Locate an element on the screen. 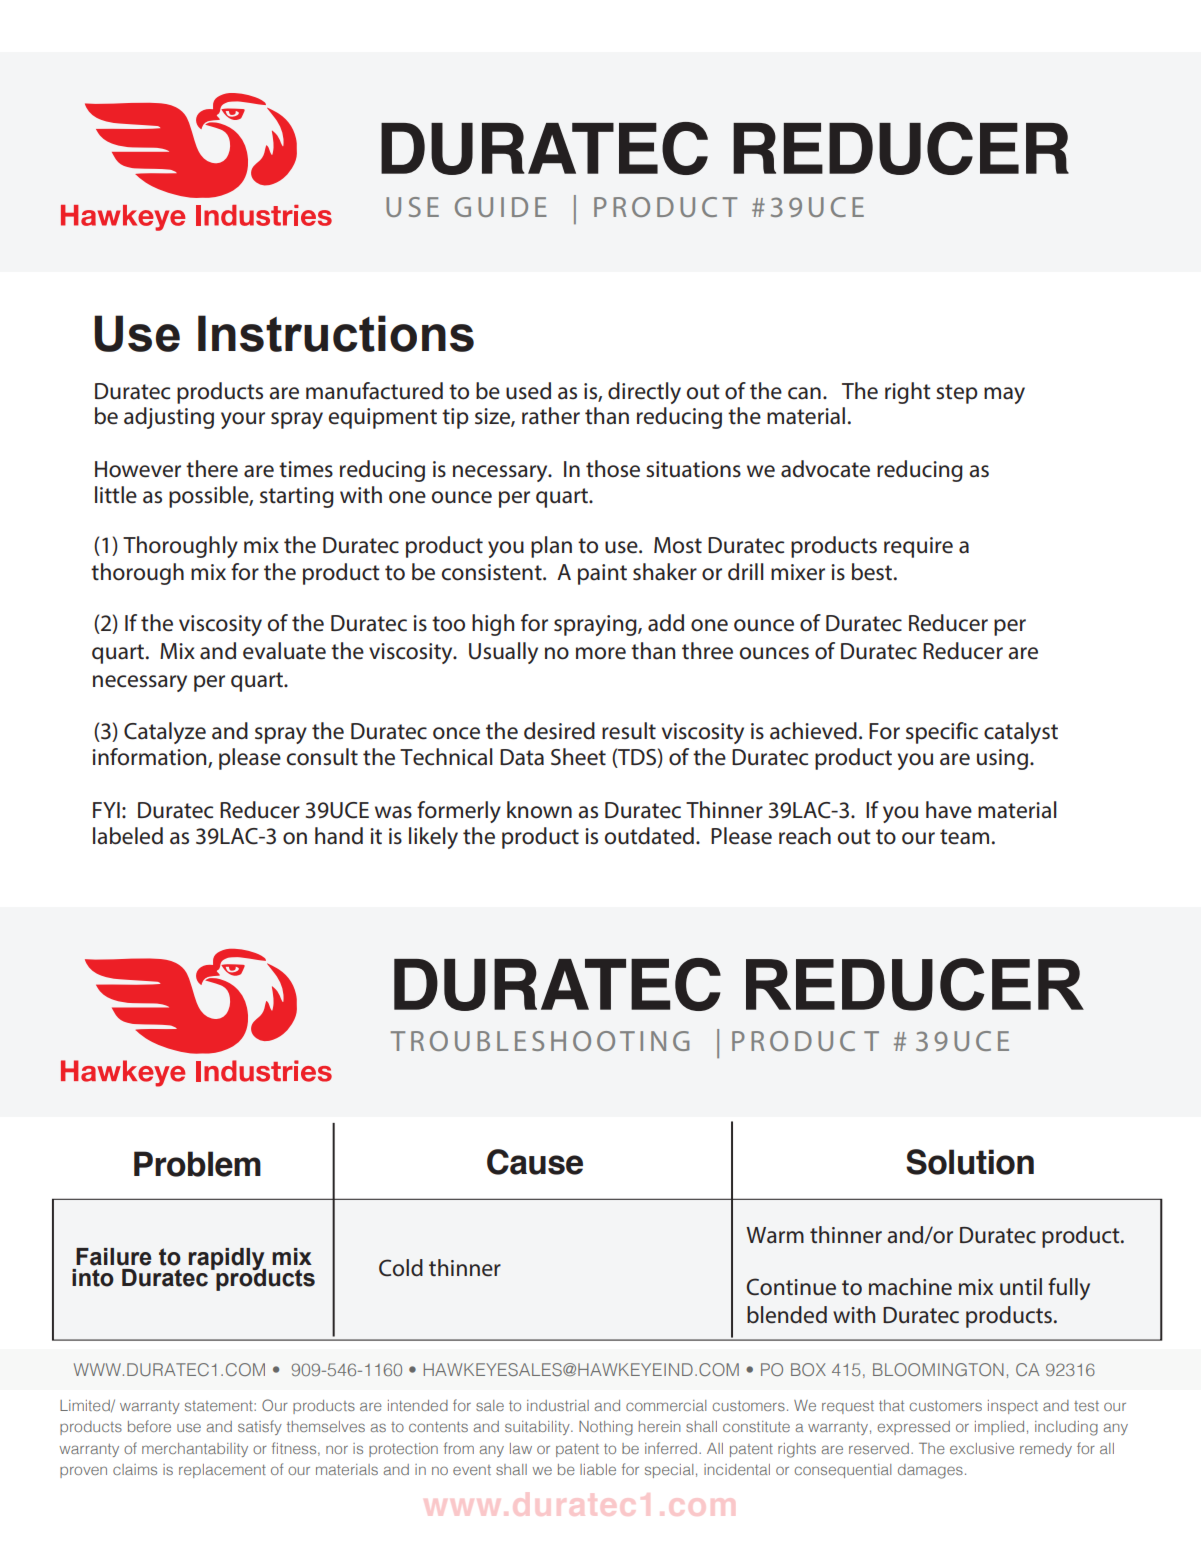  merchantability is located at coordinates (195, 1450).
